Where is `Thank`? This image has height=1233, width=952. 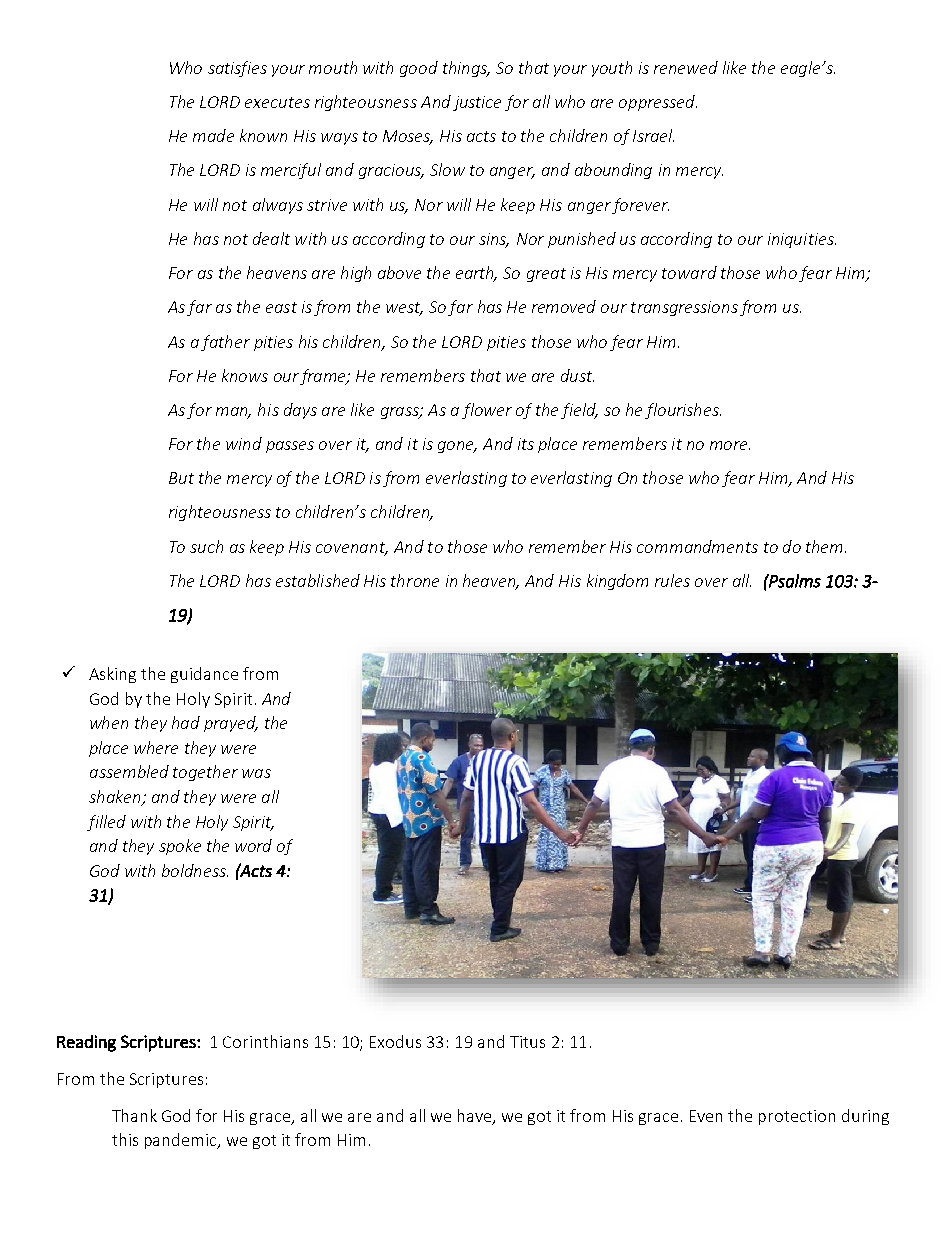 Thank is located at coordinates (134, 1115).
